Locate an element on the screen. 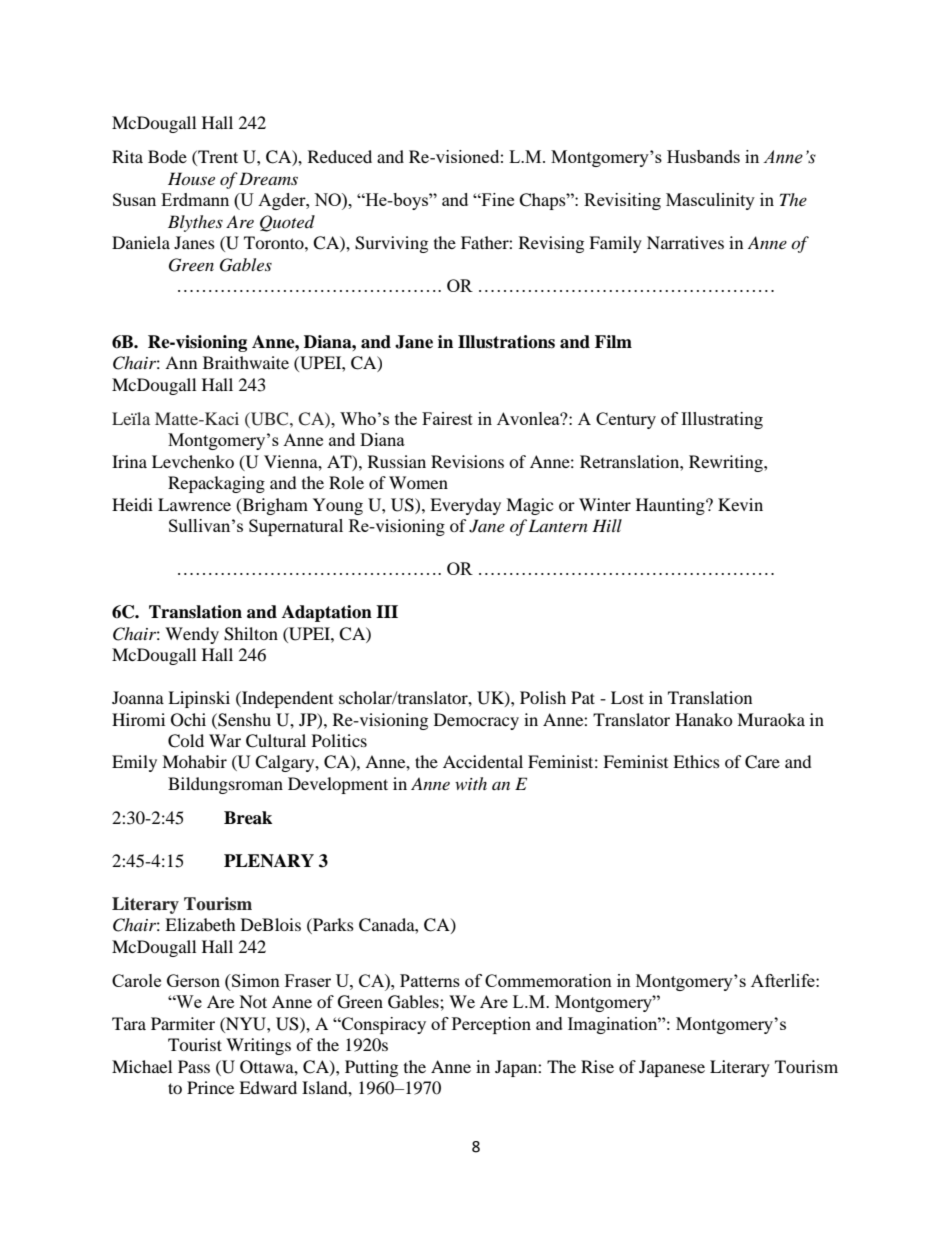  III is located at coordinates (387, 611).
